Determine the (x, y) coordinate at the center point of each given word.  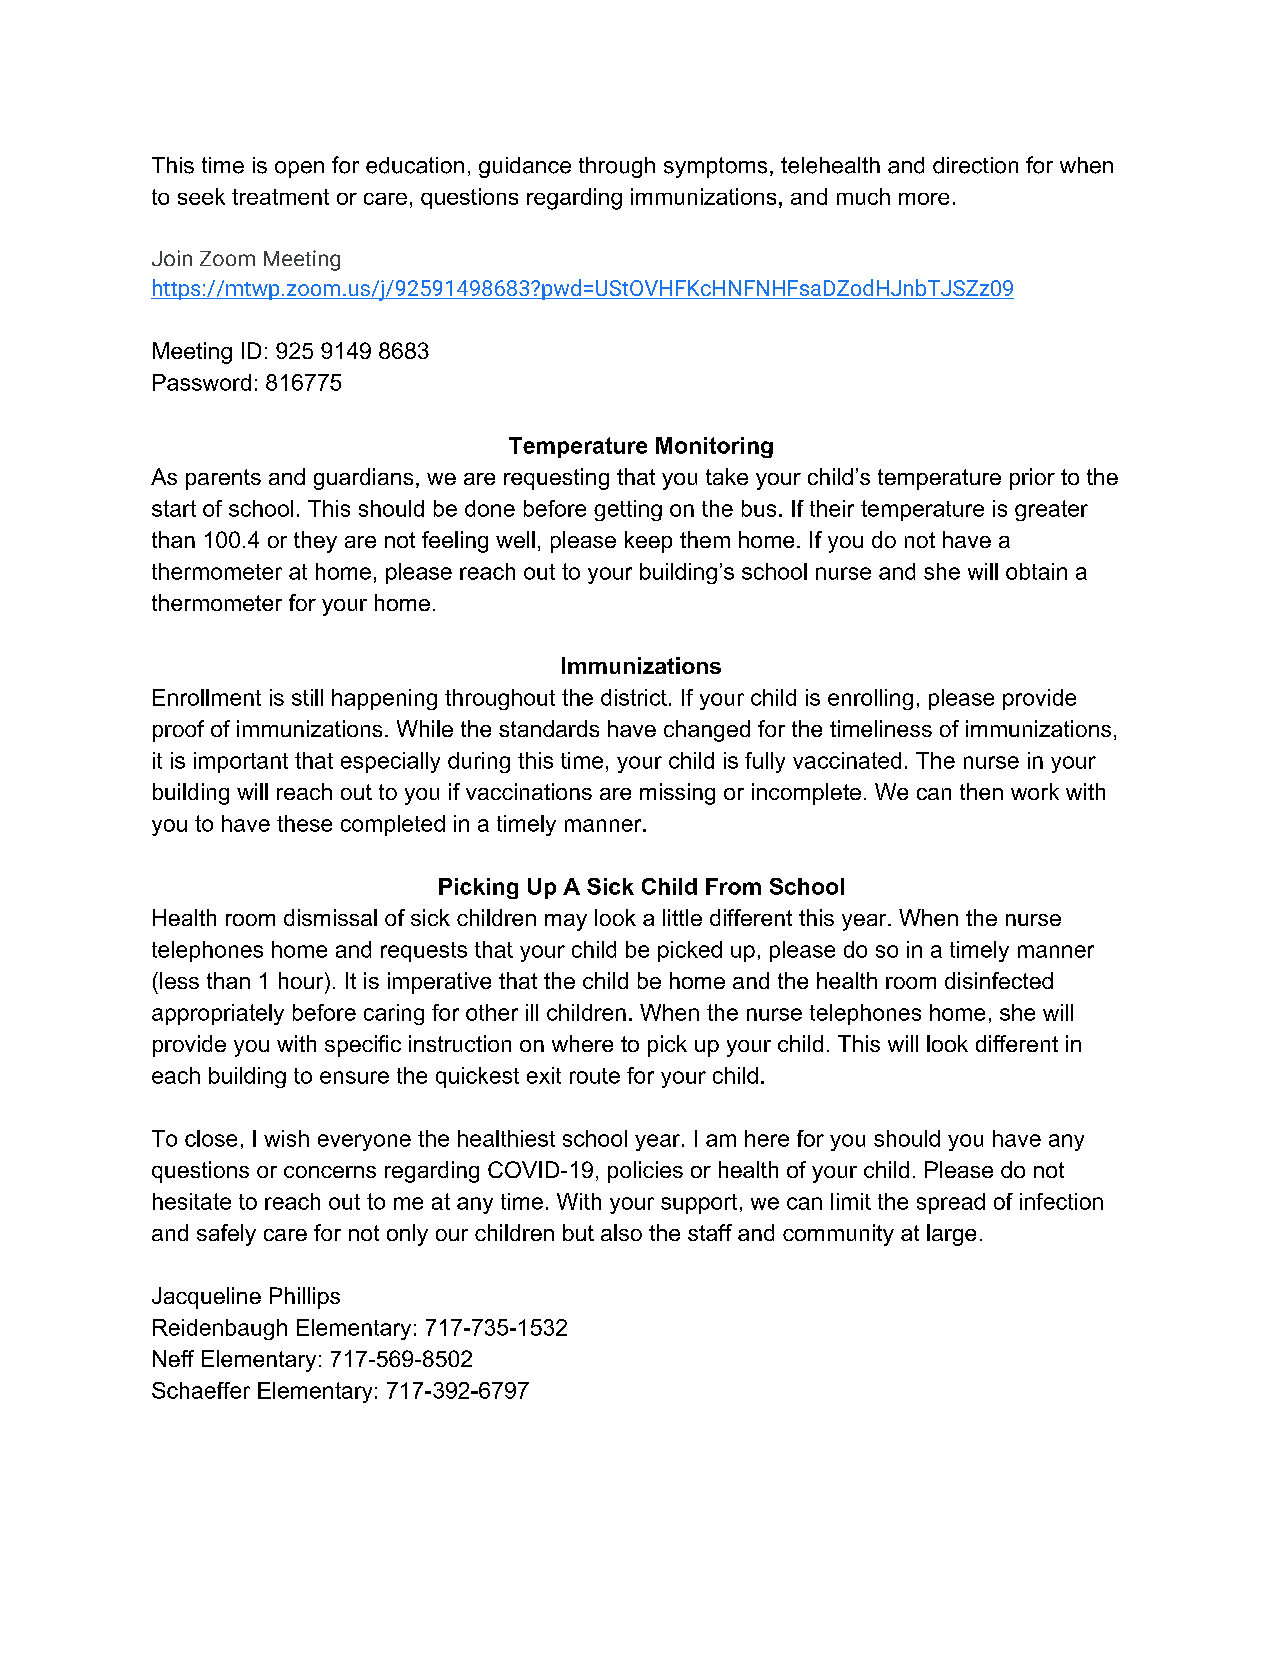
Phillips (305, 1298)
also (621, 1232)
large (951, 1235)
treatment (280, 197)
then (981, 791)
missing (677, 794)
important (241, 762)
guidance (525, 167)
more (924, 199)
